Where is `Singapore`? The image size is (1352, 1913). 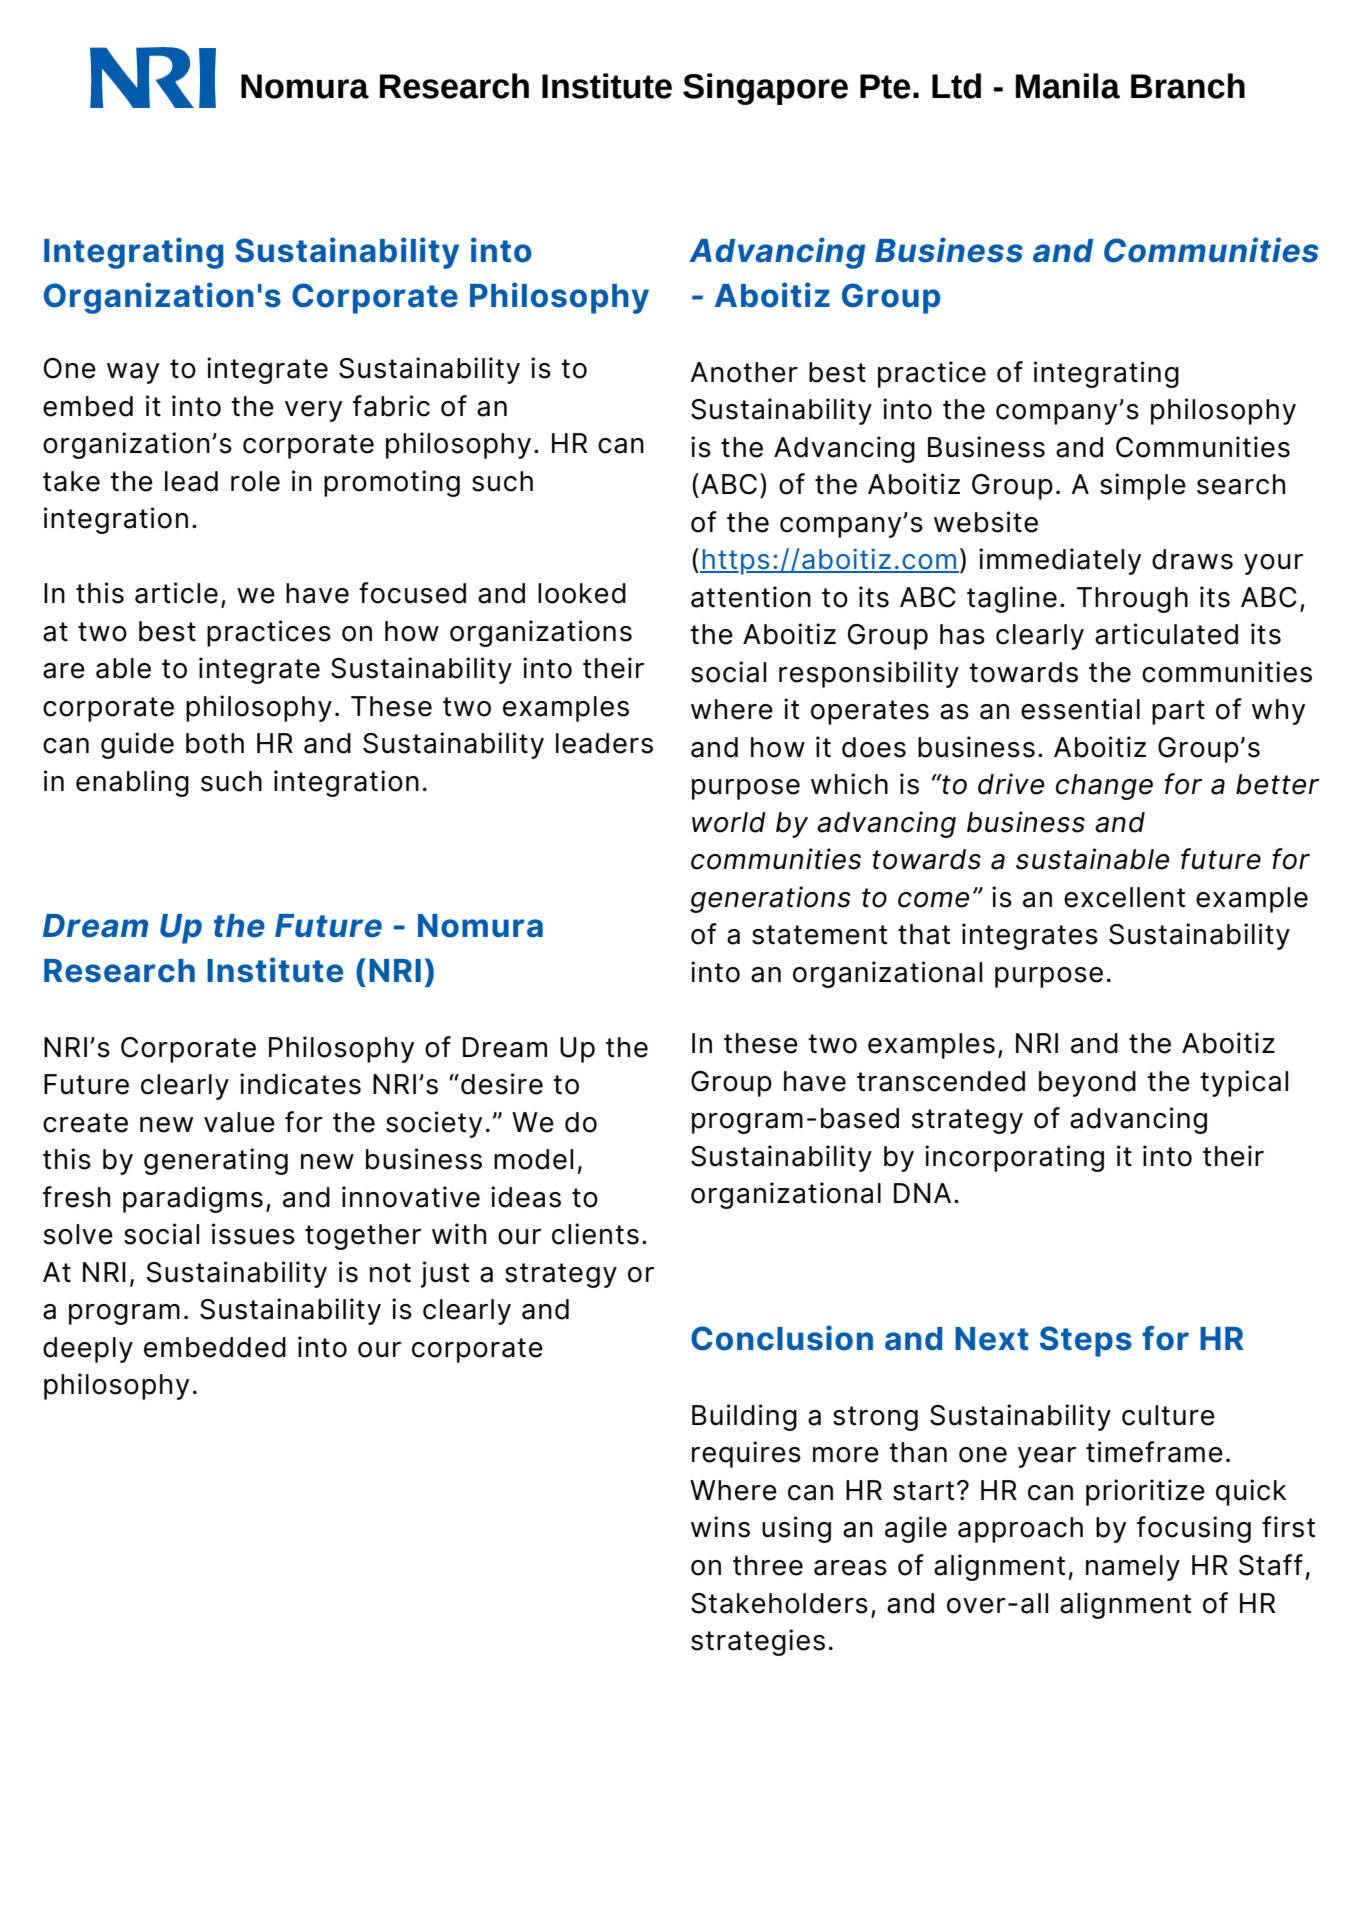 Singapore is located at coordinates (765, 89).
